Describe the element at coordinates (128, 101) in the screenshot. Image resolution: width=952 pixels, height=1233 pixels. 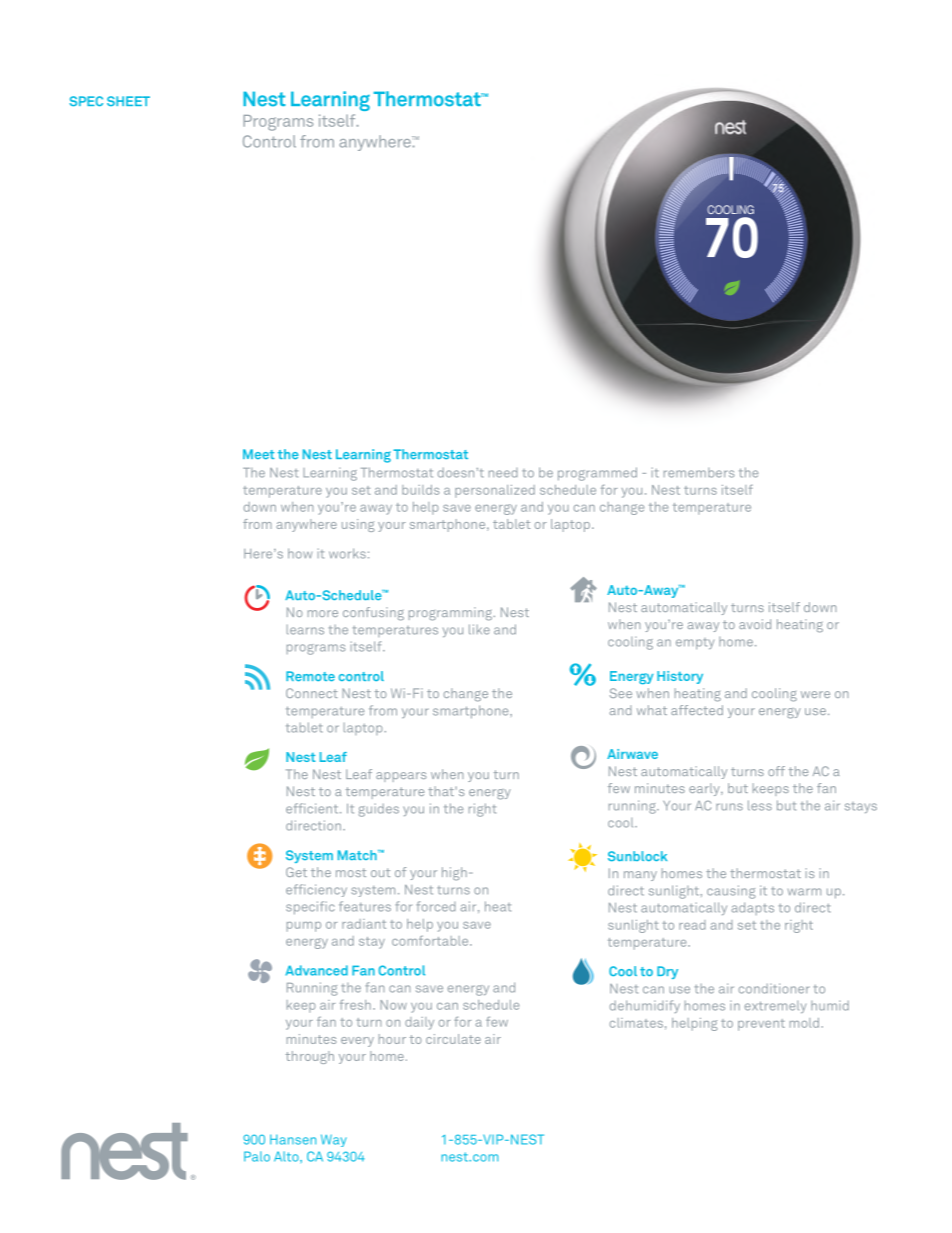
I see `SHEET` at that location.
